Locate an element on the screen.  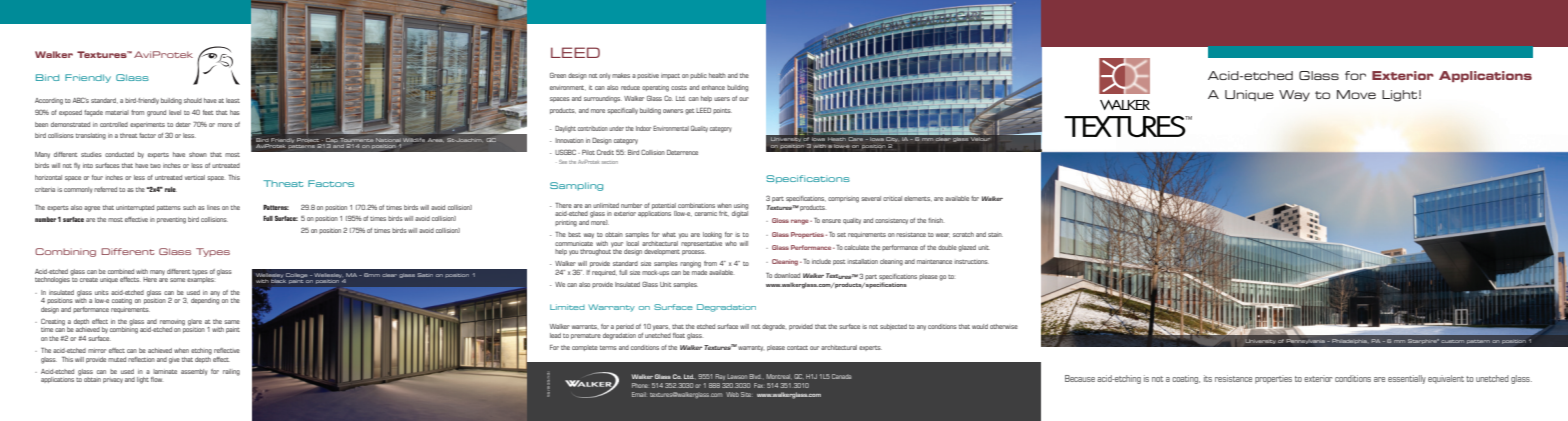
Move is located at coordinates (1356, 94).
